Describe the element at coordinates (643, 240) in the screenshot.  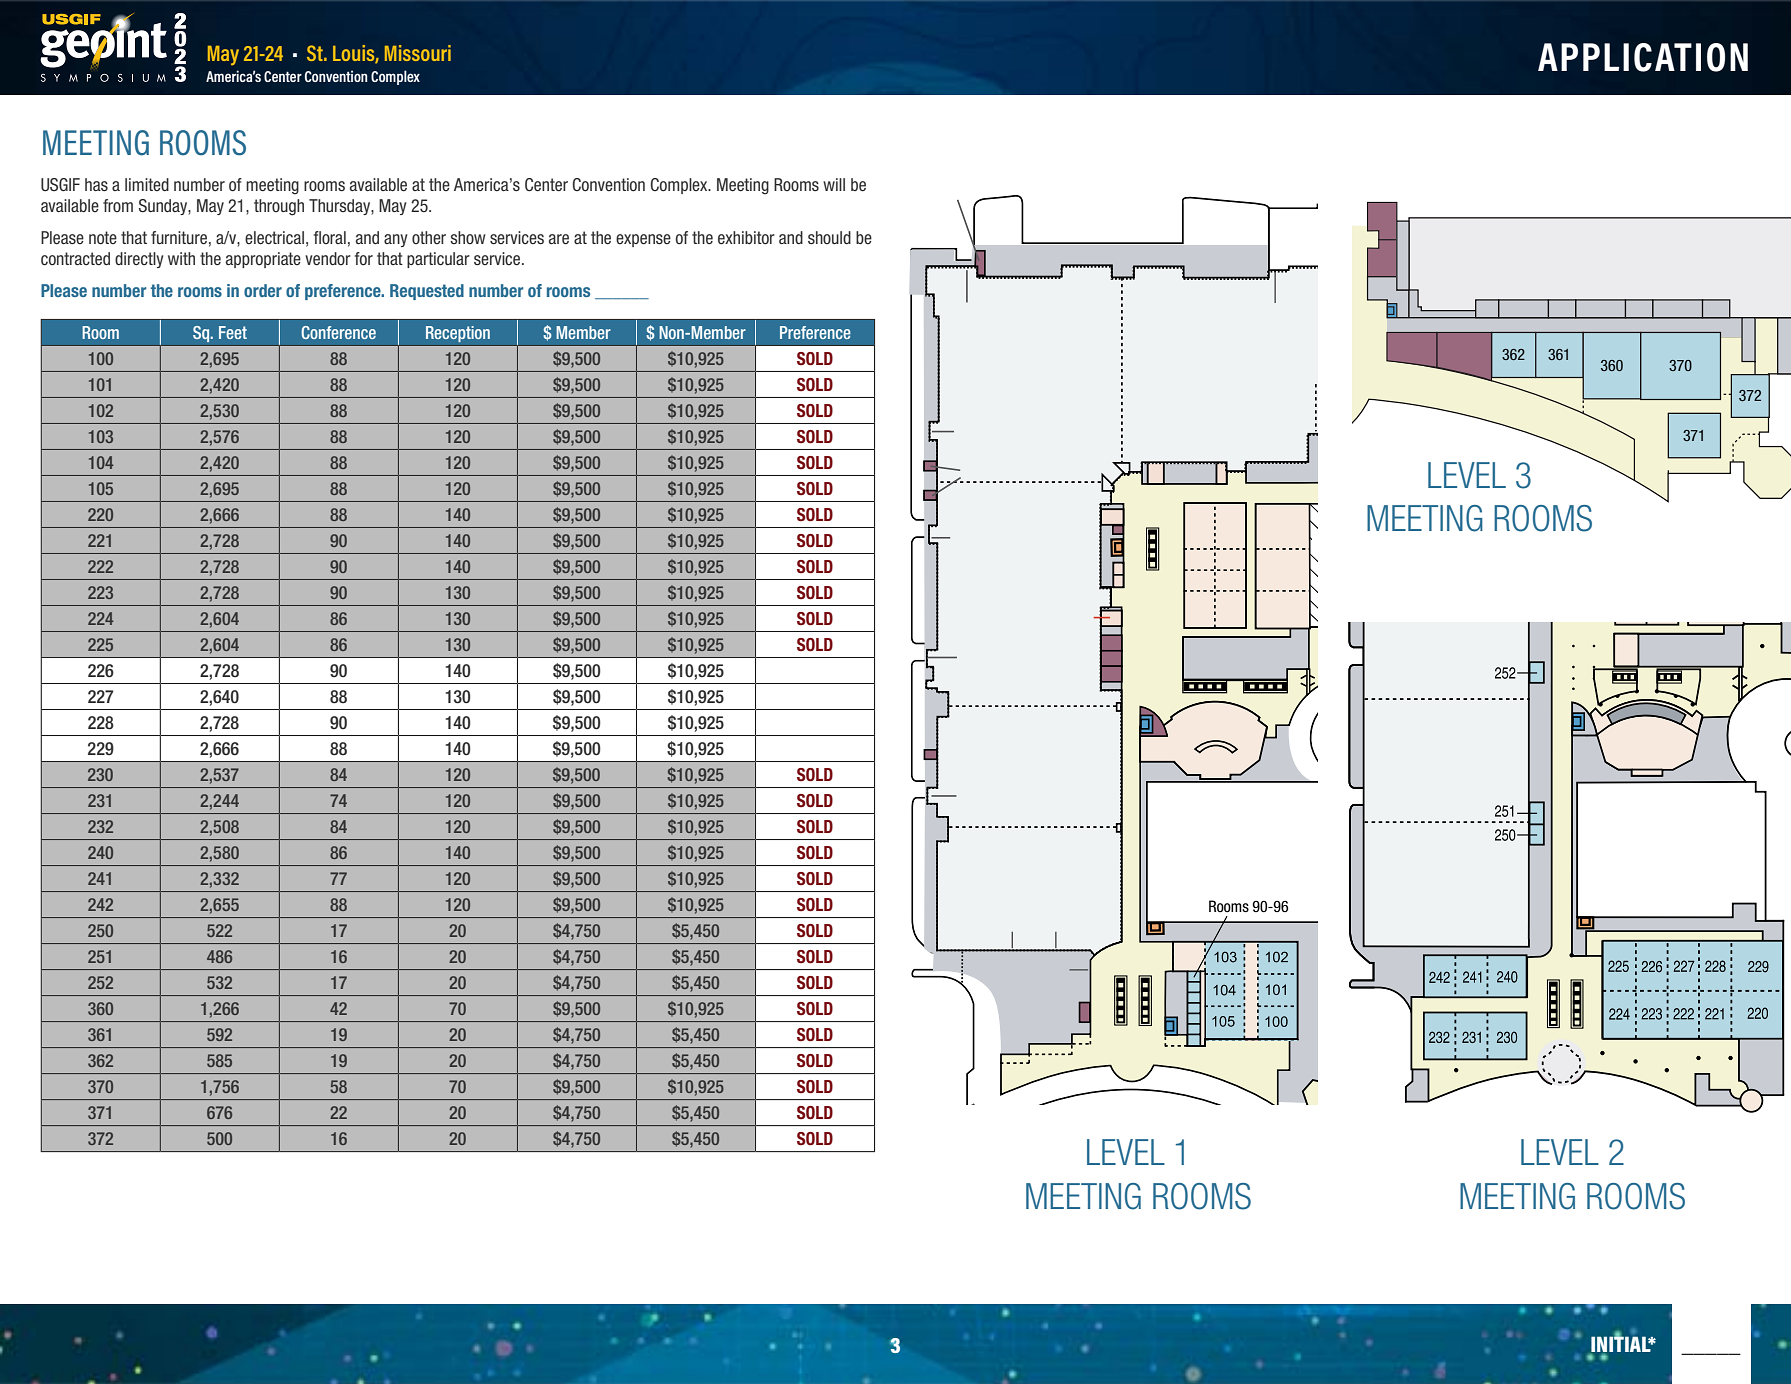
I see `expense` at that location.
